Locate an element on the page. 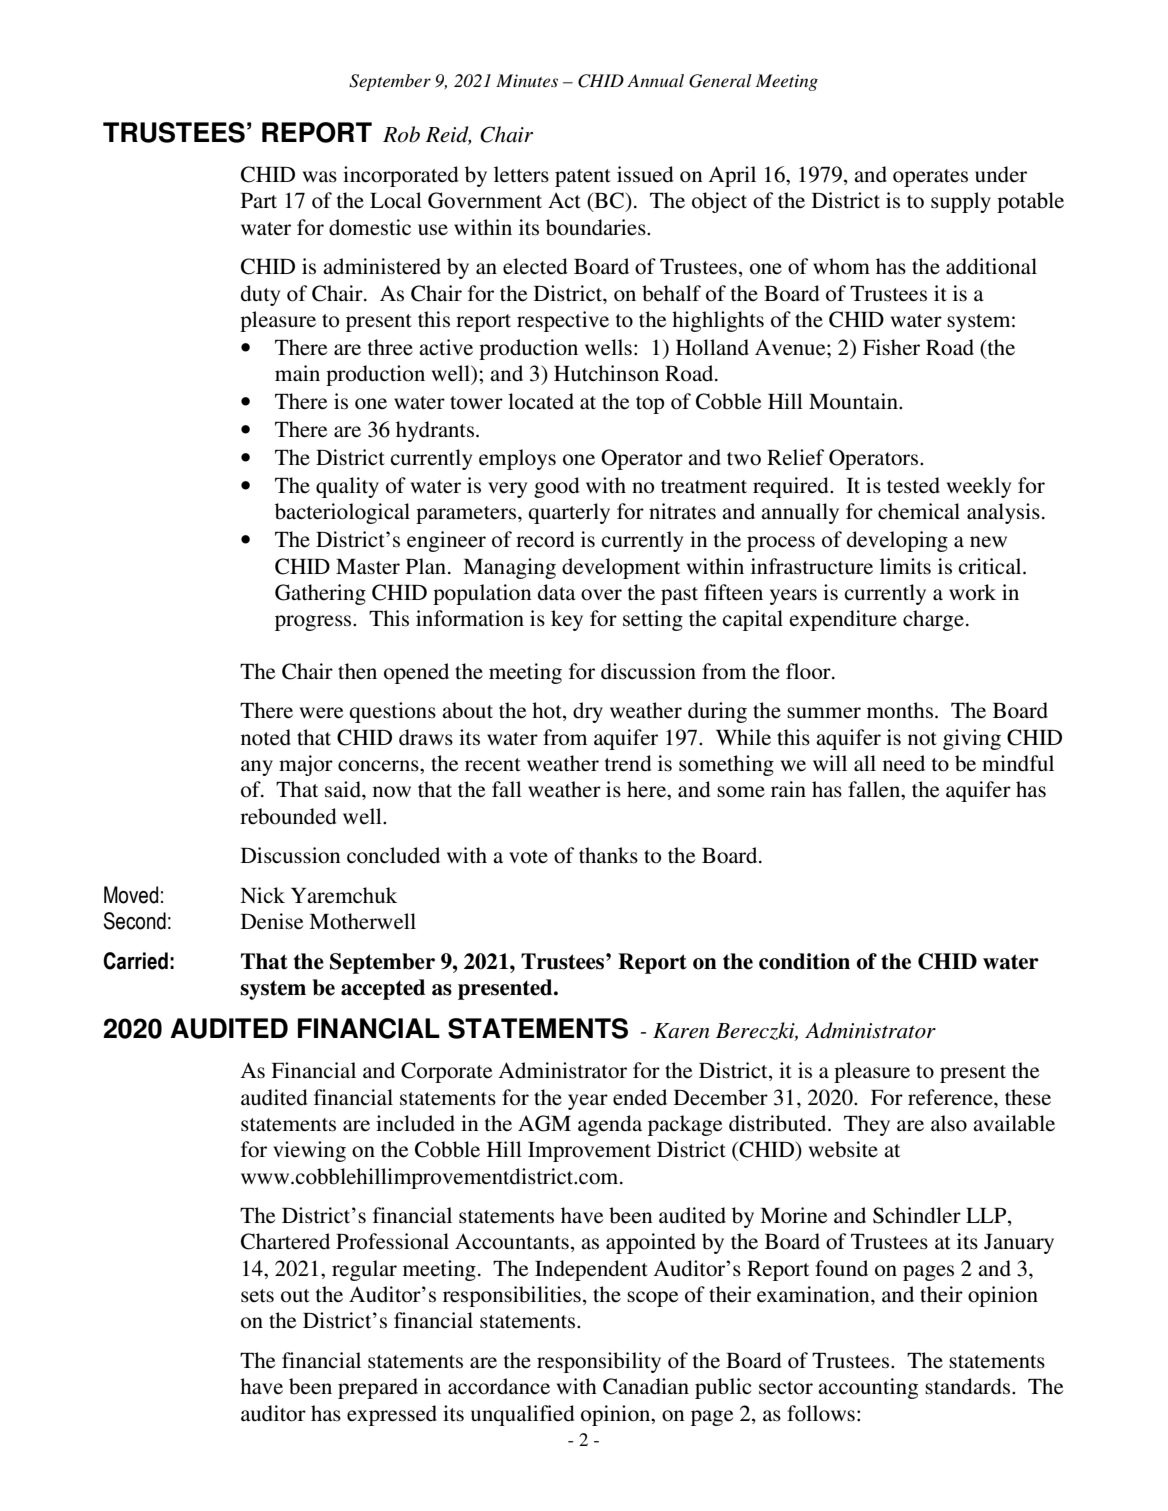 This image has height=1511, width=1168. Minutes is located at coordinates (527, 80).
